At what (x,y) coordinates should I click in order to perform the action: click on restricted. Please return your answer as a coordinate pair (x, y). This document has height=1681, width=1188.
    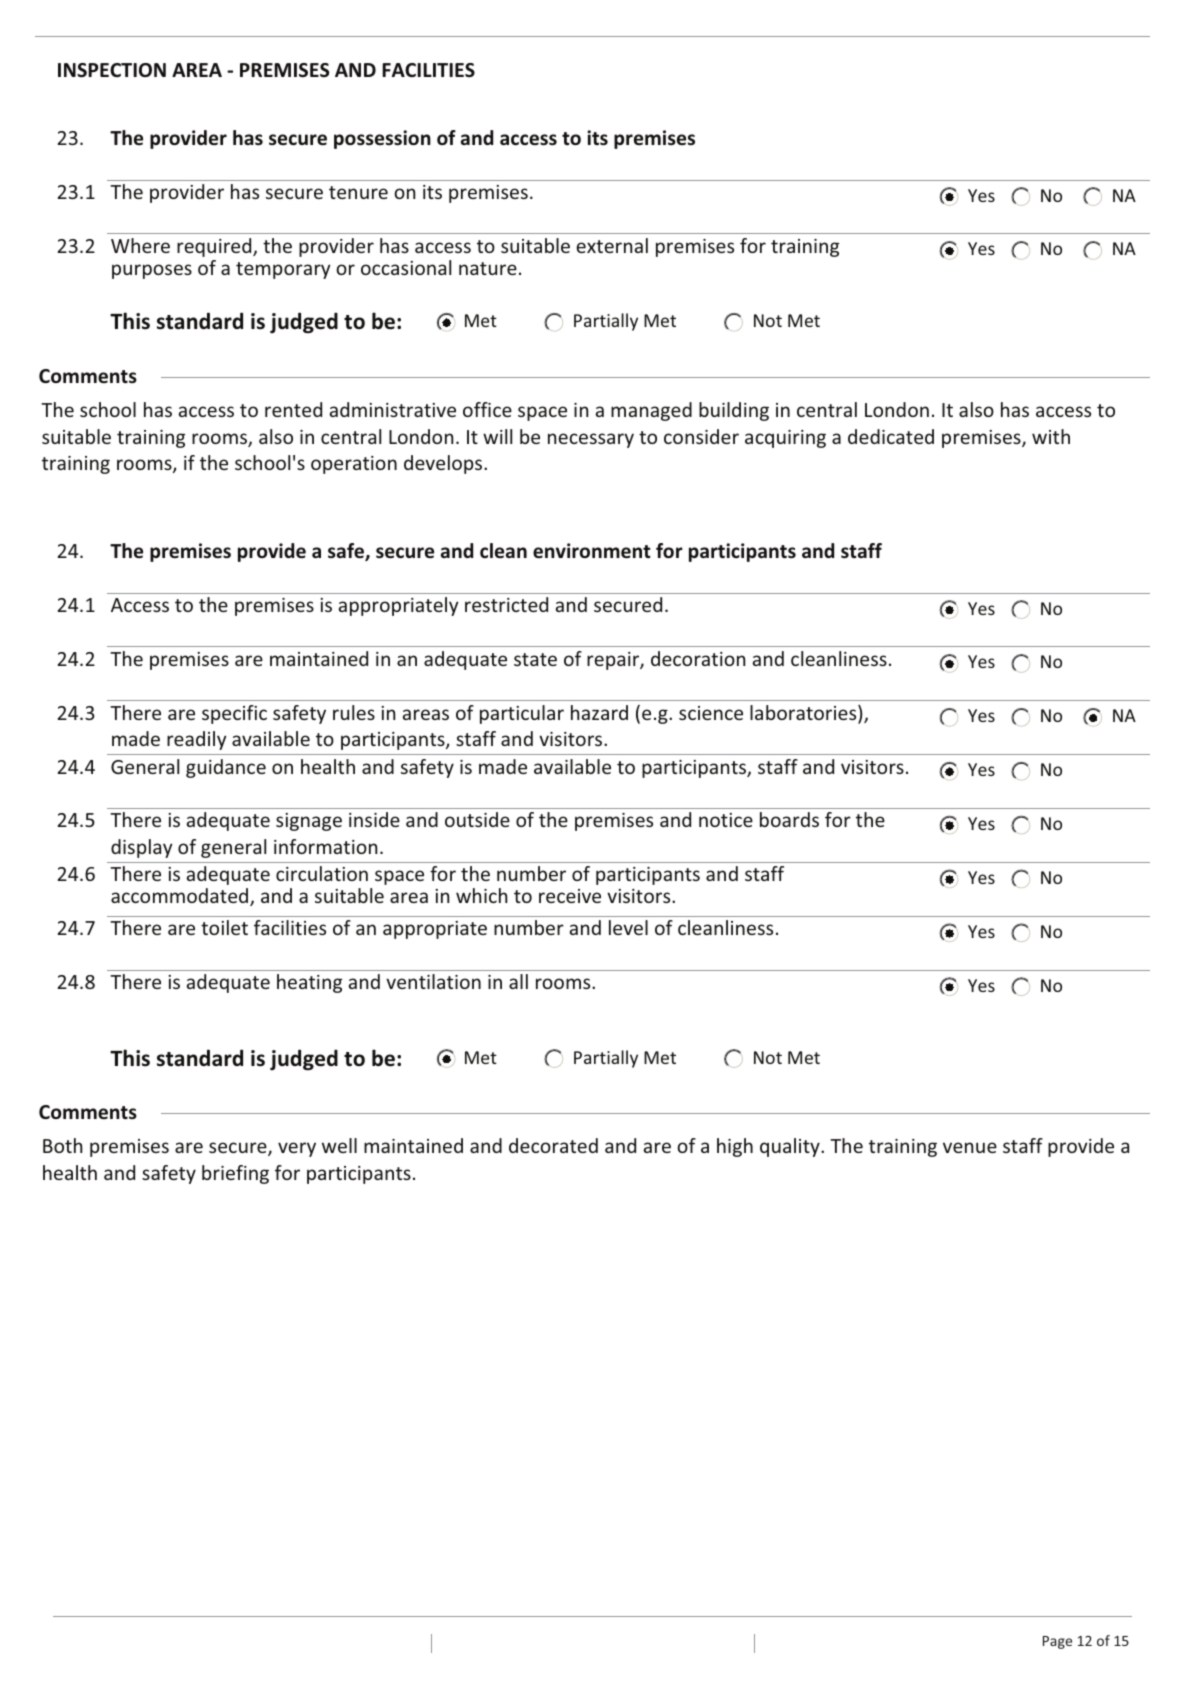
    Looking at the image, I should click on (506, 604).
